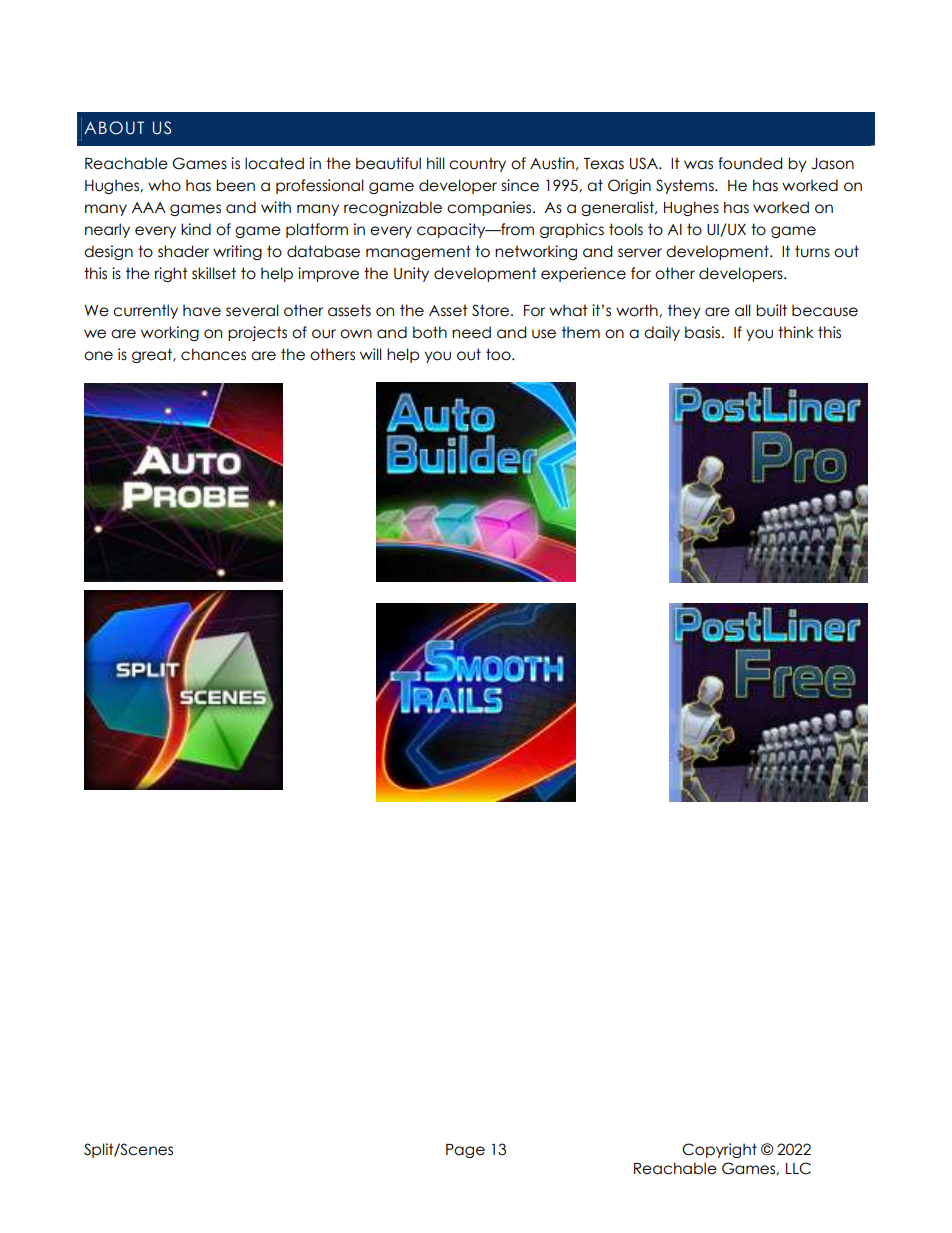  Describe the element at coordinates (477, 164) in the screenshot. I see `country` at that location.
